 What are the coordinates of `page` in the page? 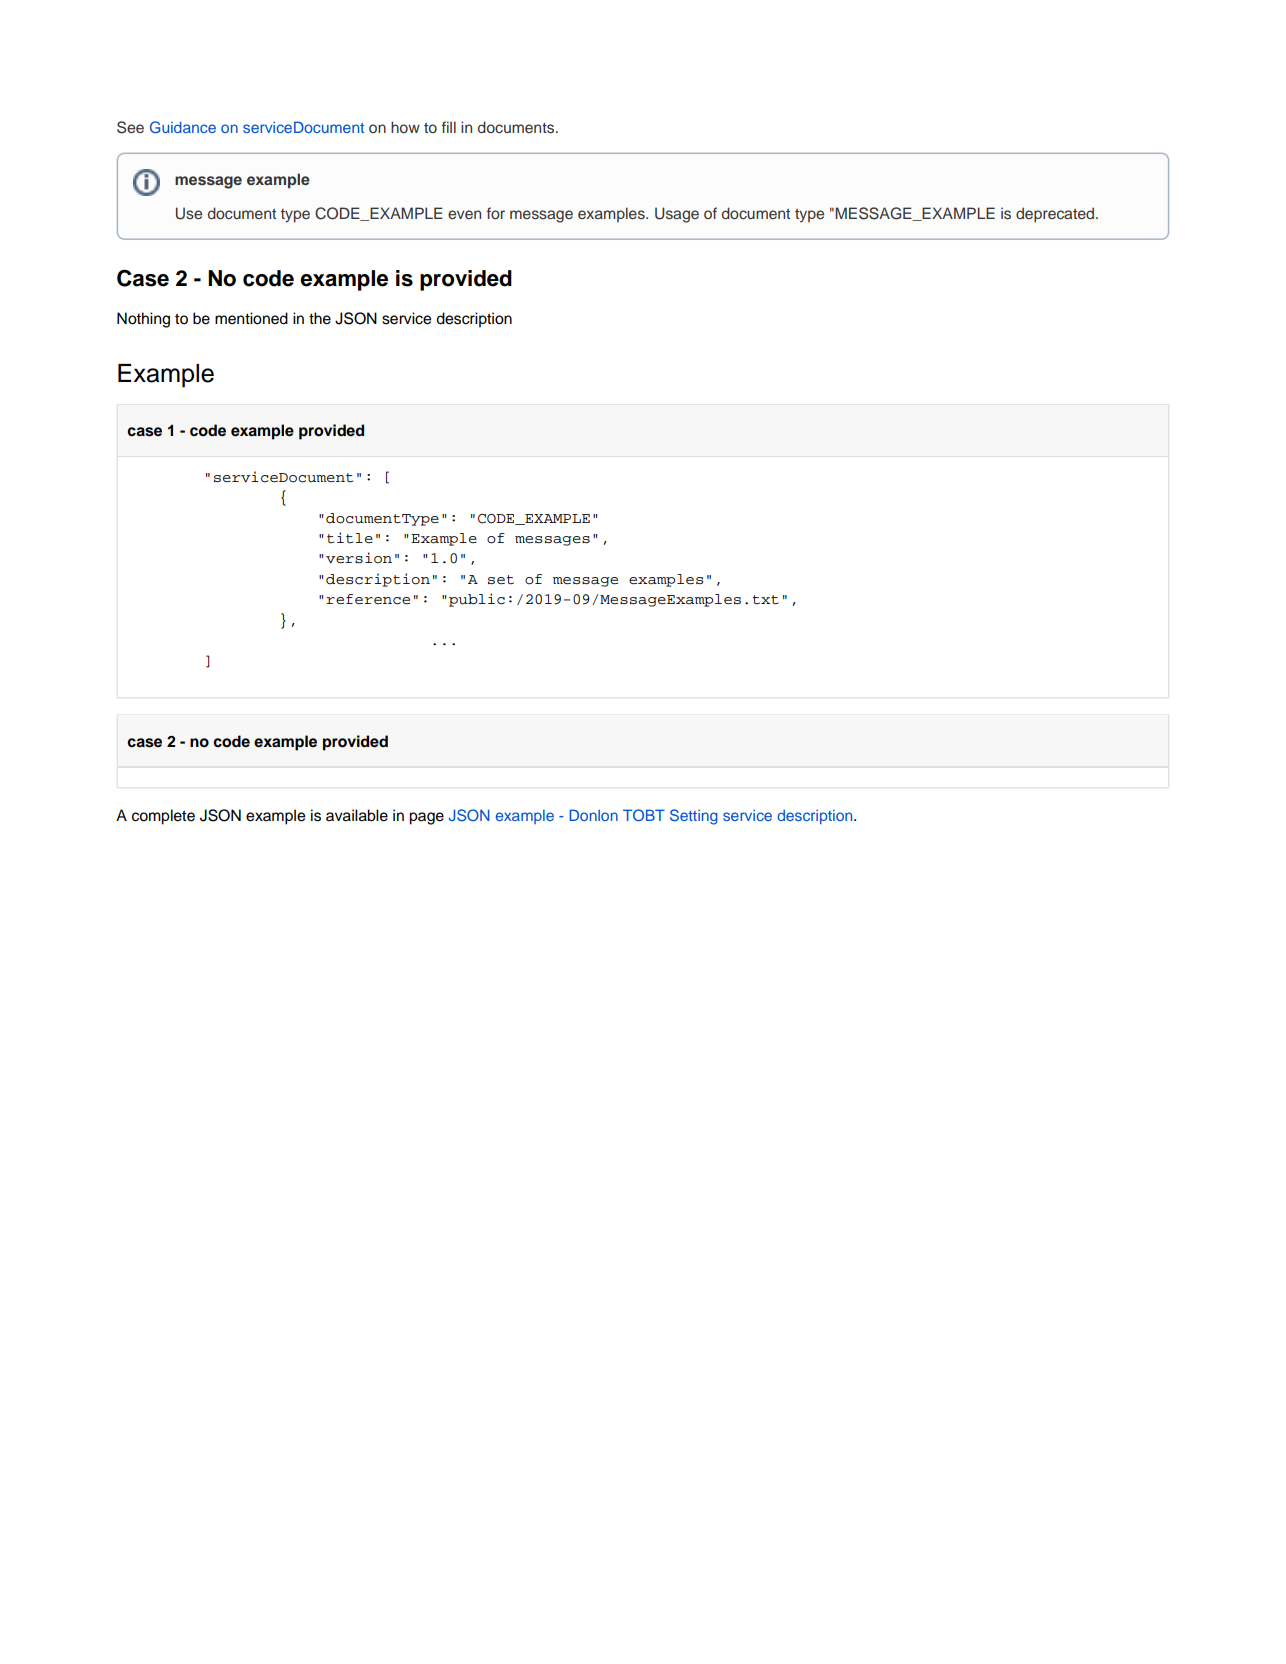 It's located at (426, 818).
